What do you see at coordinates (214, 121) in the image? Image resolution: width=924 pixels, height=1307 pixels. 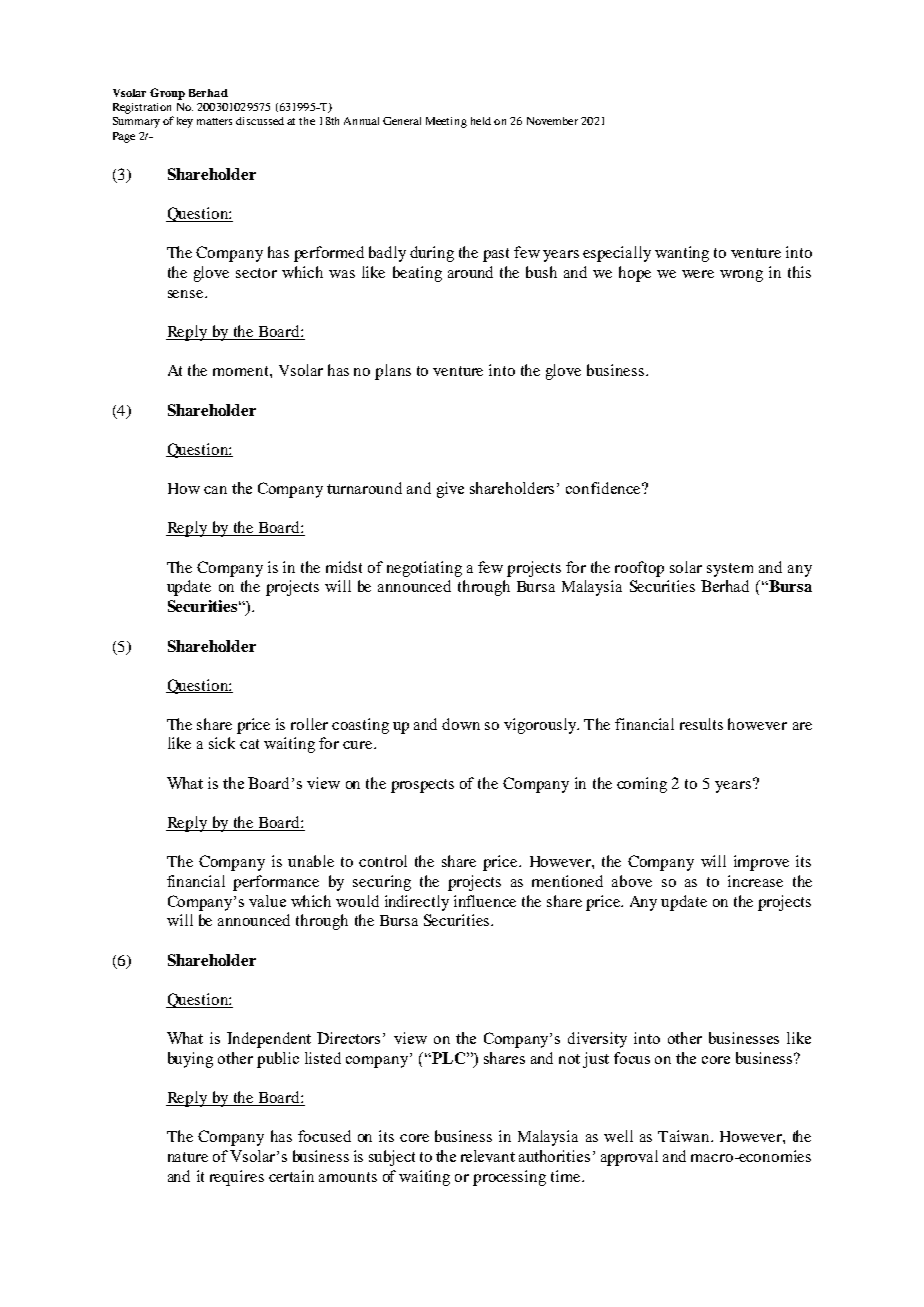 I see `matters` at bounding box center [214, 121].
